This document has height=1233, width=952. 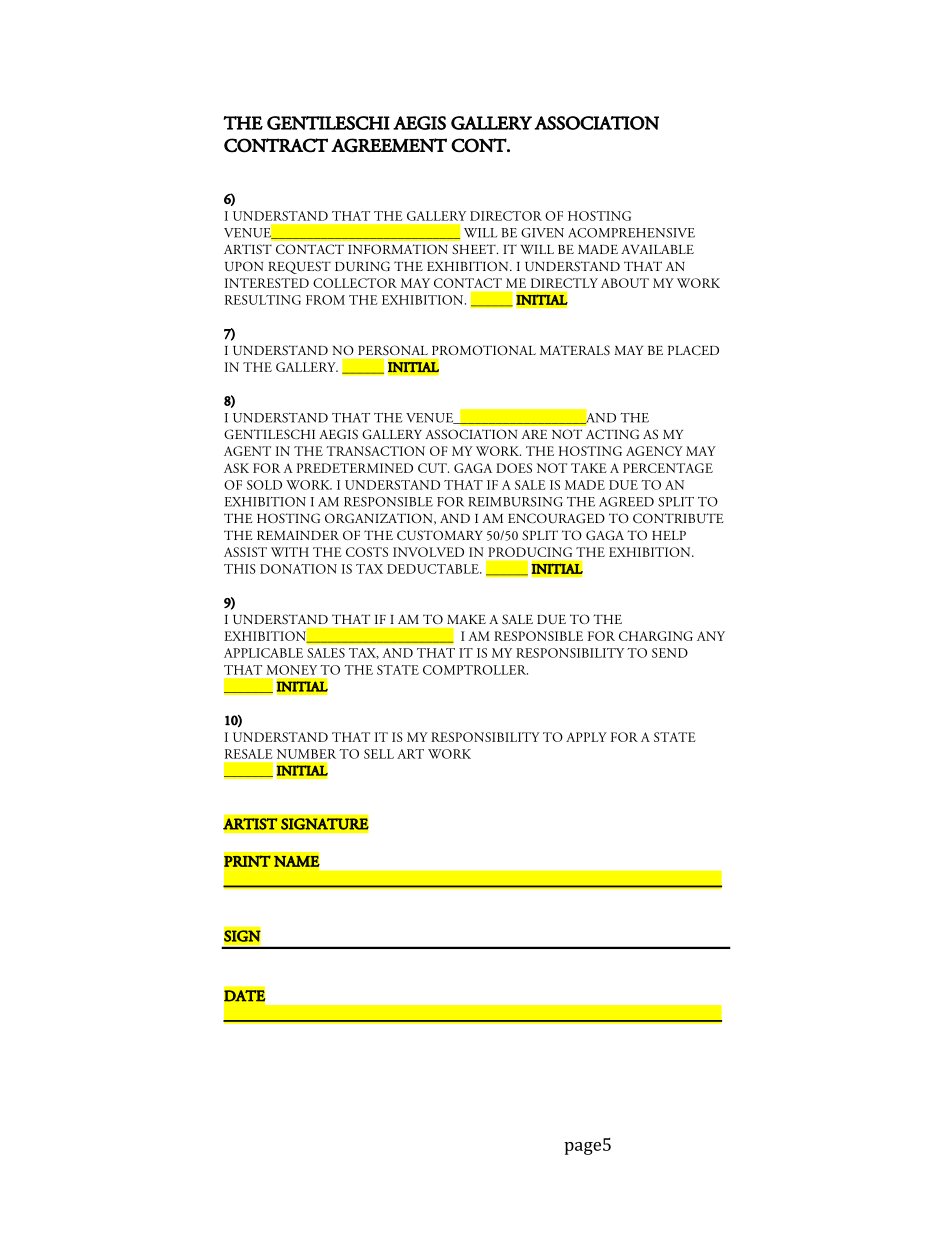 I want to click on WITH, so click(x=290, y=552).
